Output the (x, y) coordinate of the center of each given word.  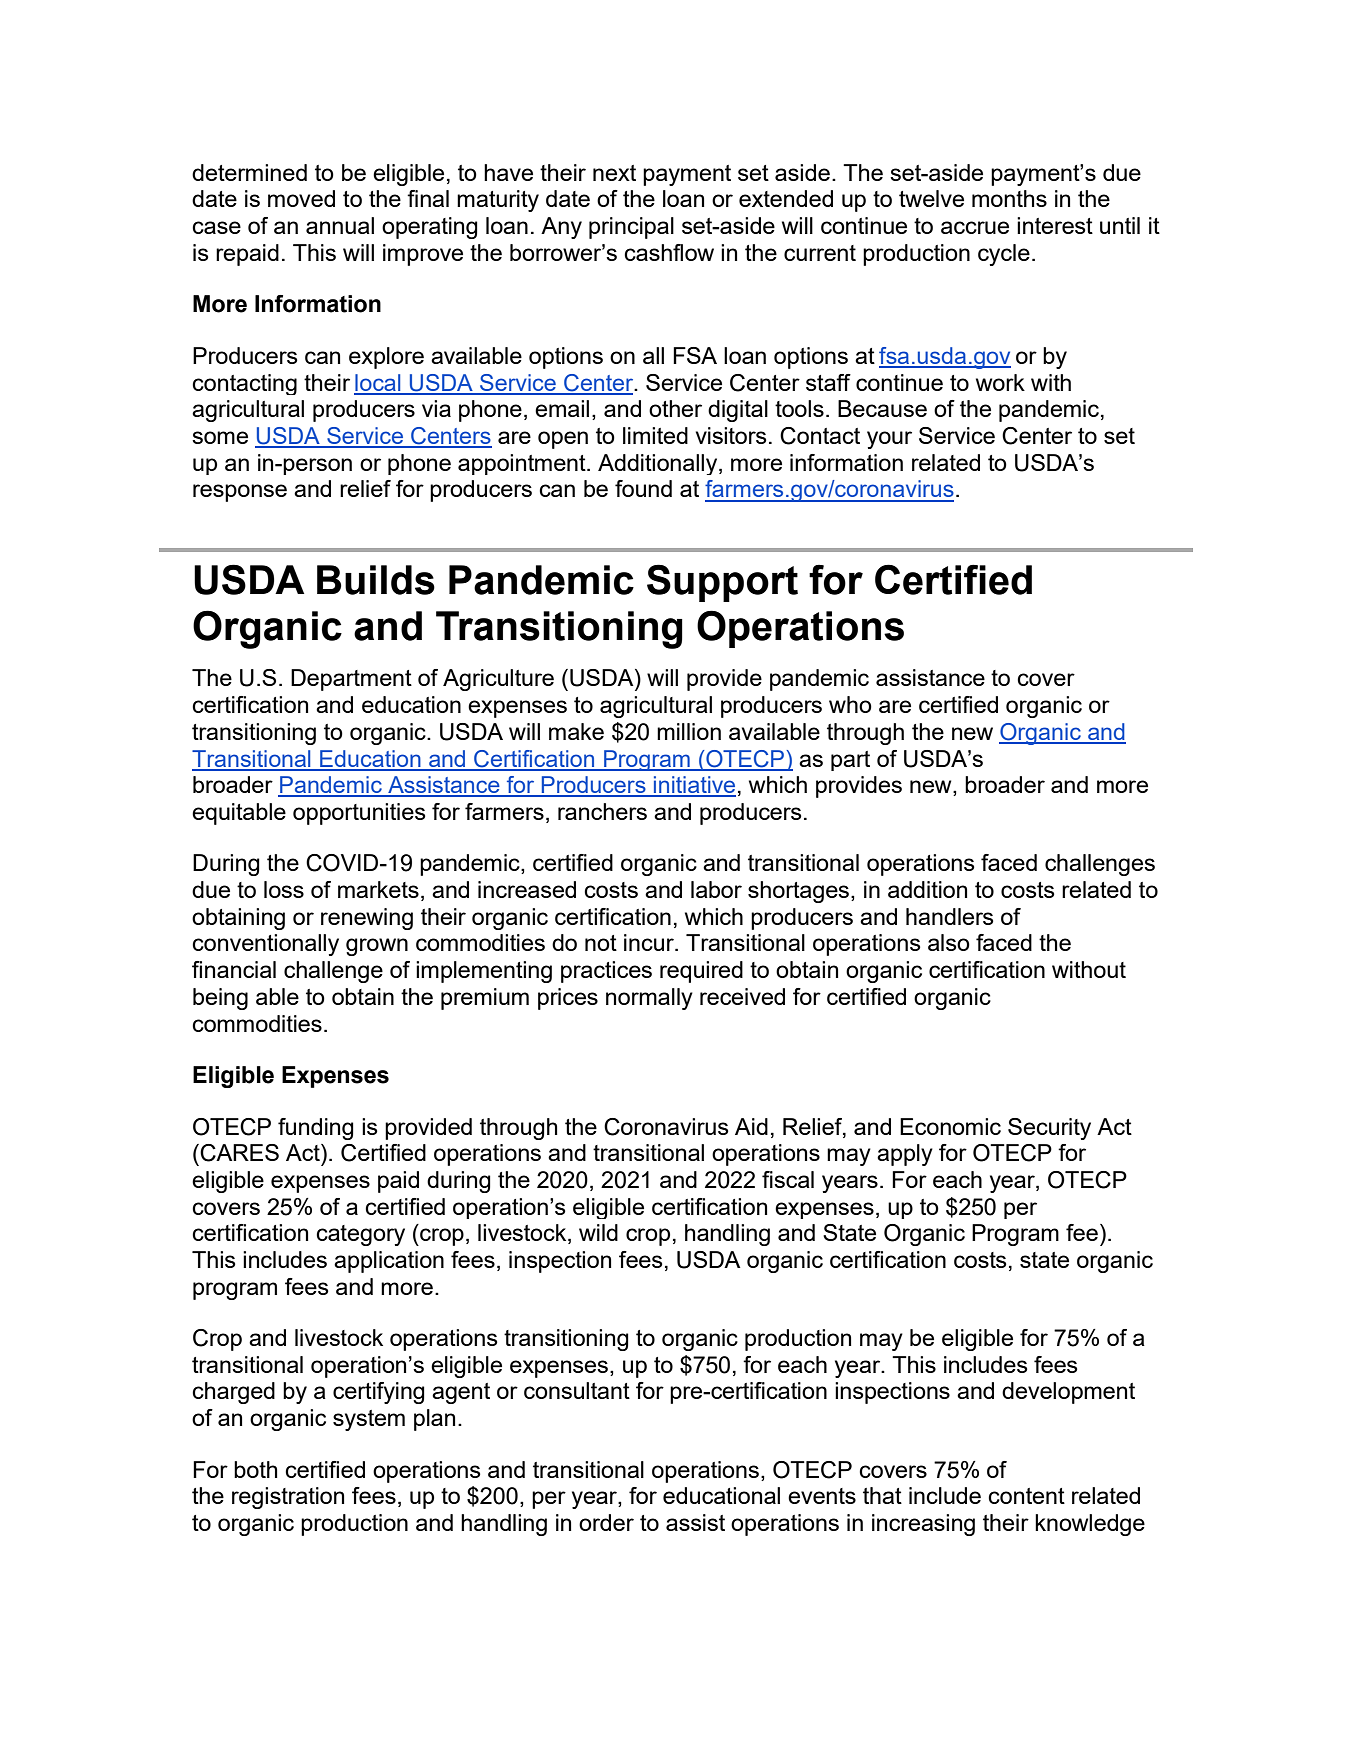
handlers (950, 916)
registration (288, 1498)
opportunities (359, 814)
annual (340, 225)
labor (716, 889)
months (1009, 198)
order (606, 1522)
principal (631, 228)
